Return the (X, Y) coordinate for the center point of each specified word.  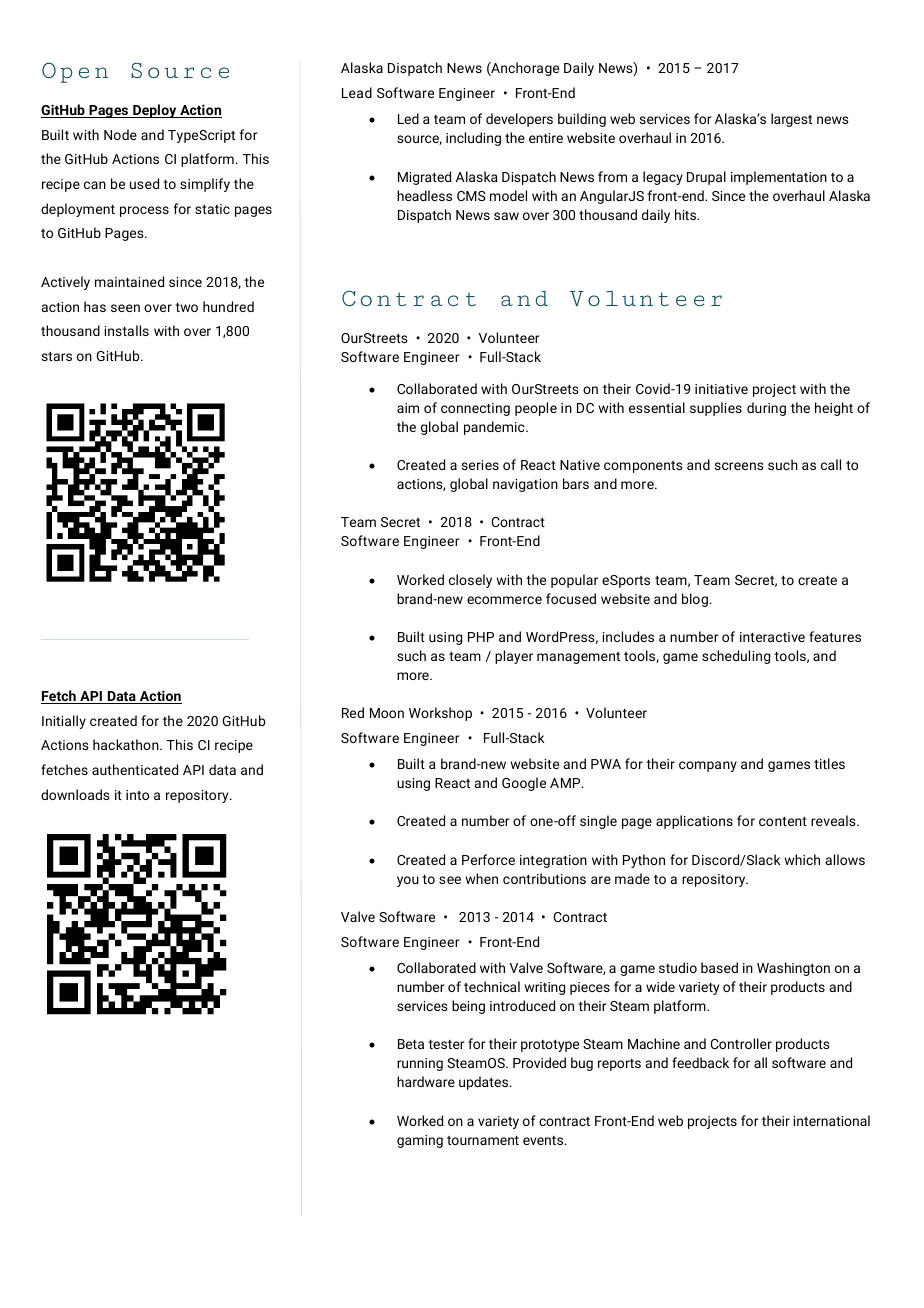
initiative (721, 389)
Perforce (488, 859)
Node (120, 134)
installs (126, 330)
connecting (475, 409)
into (137, 795)
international (831, 1120)
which (802, 859)
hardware (426, 1081)
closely (470, 581)
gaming (420, 1141)
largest (791, 120)
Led (408, 118)
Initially (64, 722)
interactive (772, 637)
